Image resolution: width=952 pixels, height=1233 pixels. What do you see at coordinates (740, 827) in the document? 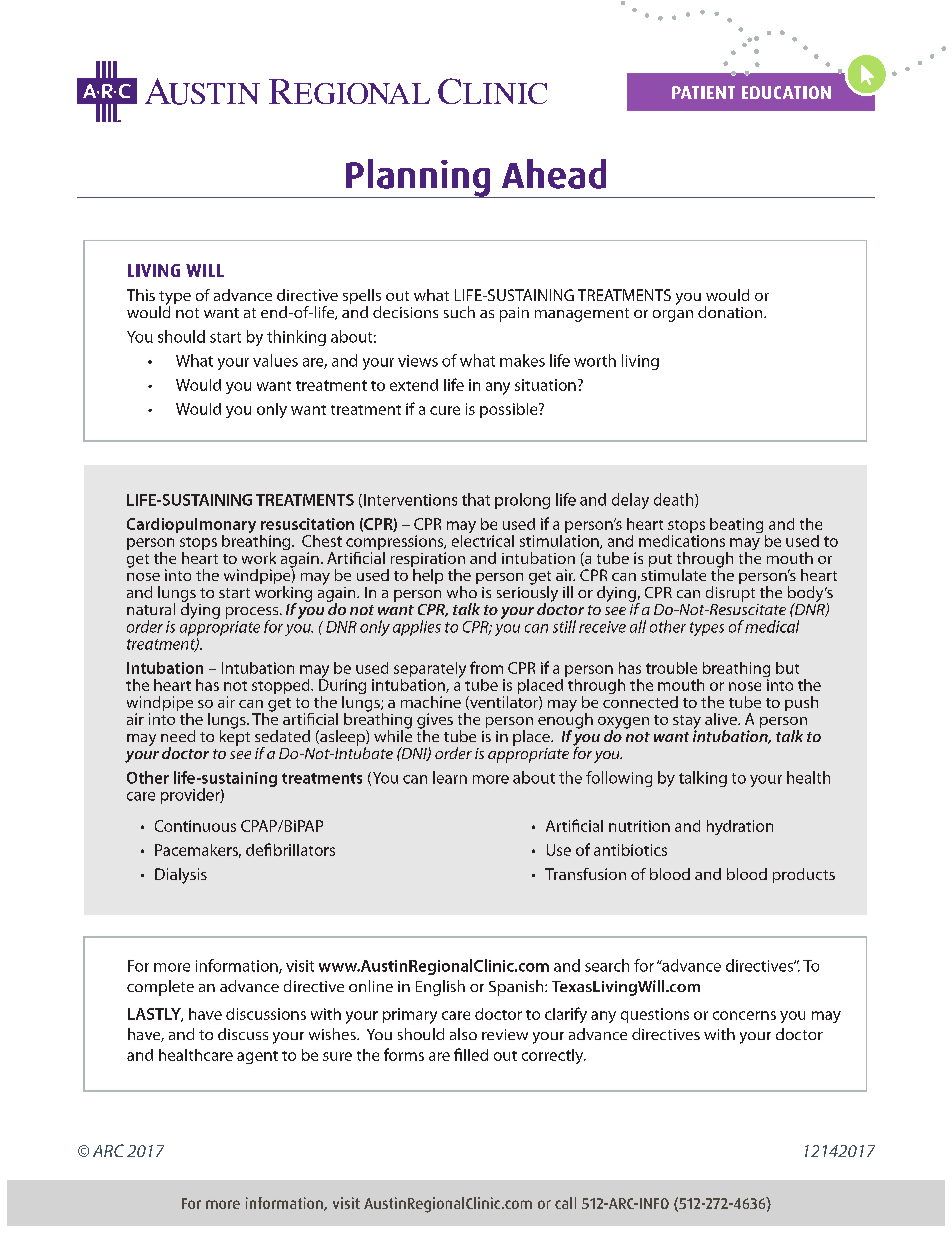
I see `hydration` at bounding box center [740, 827].
